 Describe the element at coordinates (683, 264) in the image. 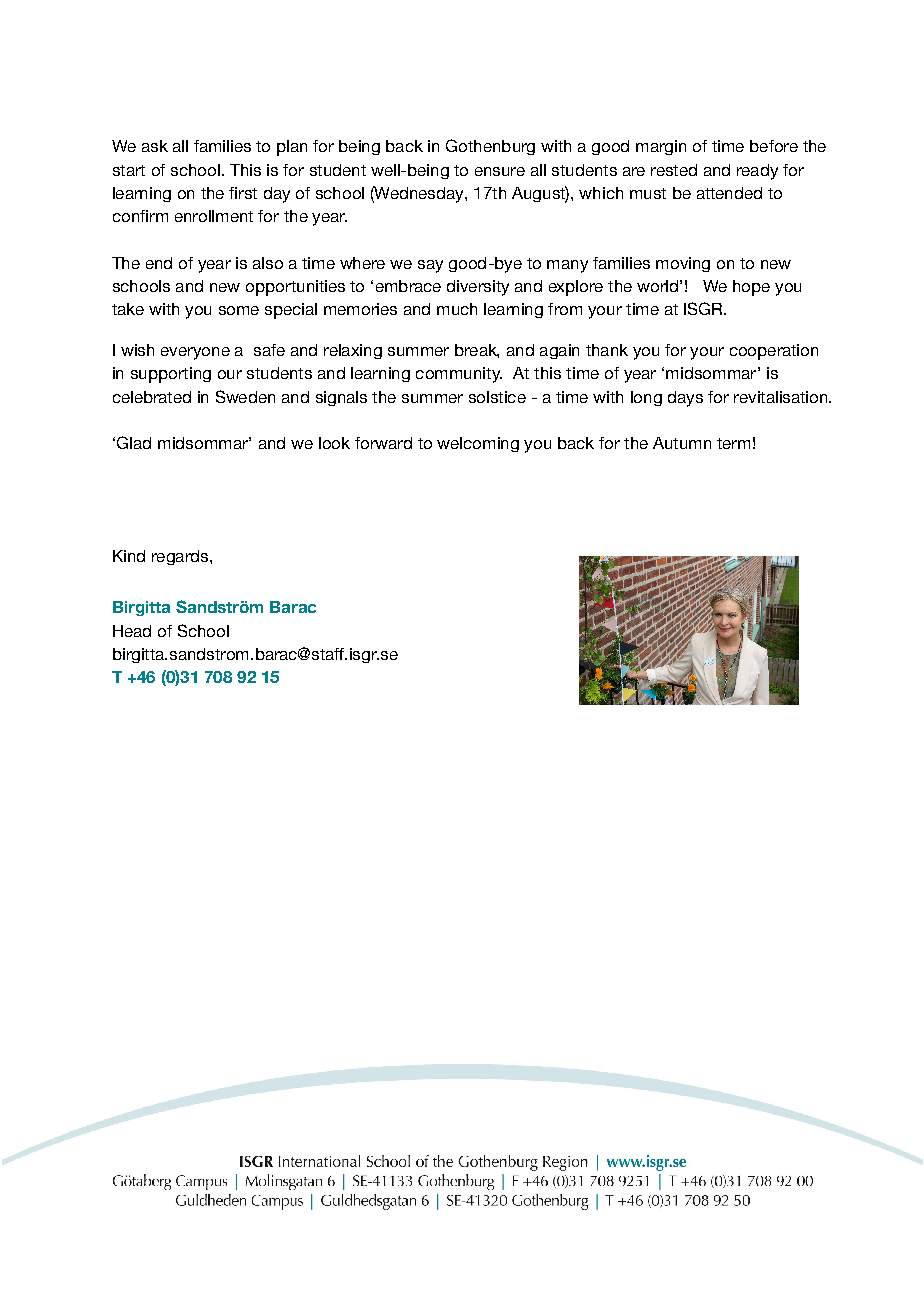

I see `moving` at that location.
